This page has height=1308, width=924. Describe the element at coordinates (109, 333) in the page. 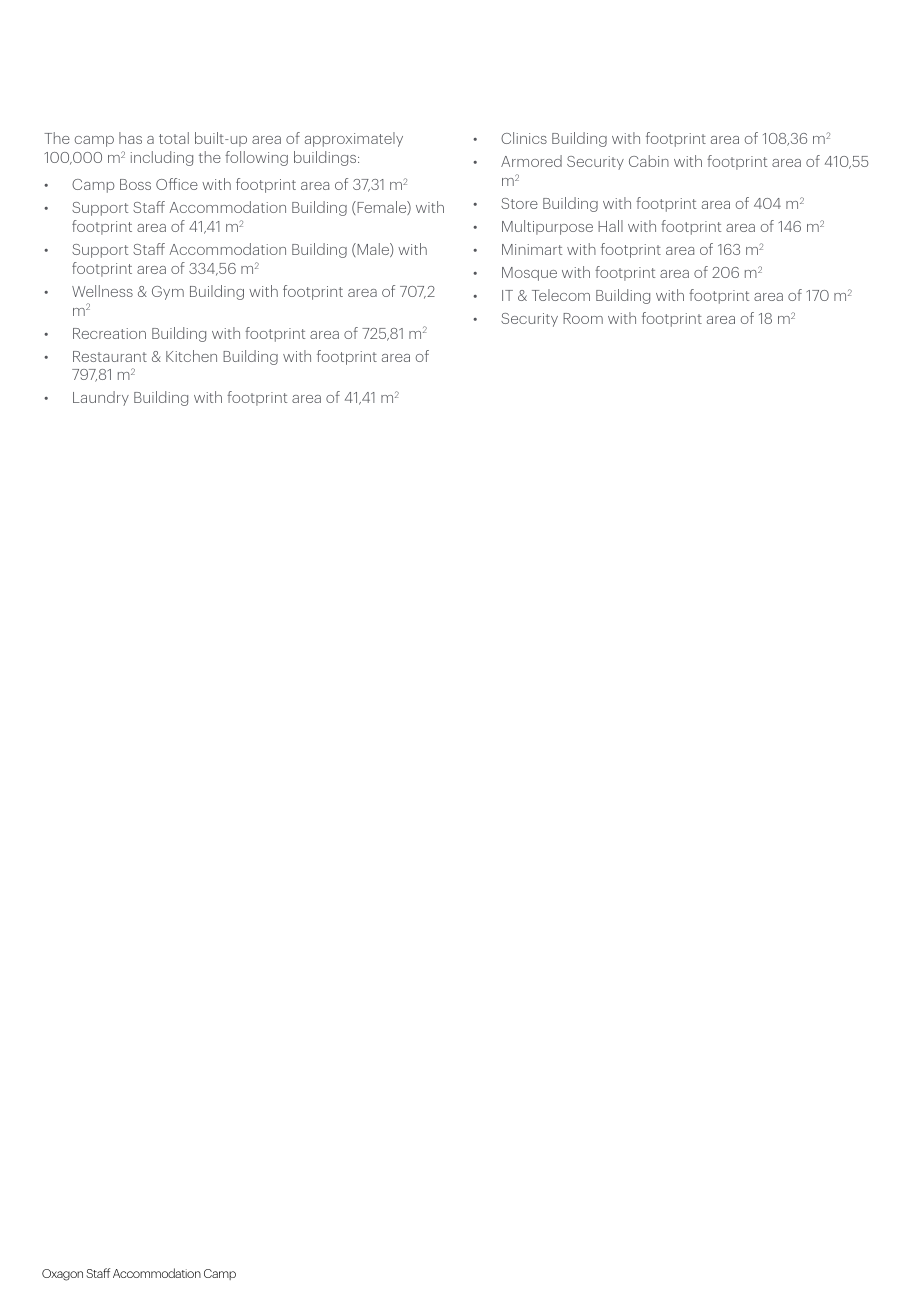

I see `Recreation` at that location.
